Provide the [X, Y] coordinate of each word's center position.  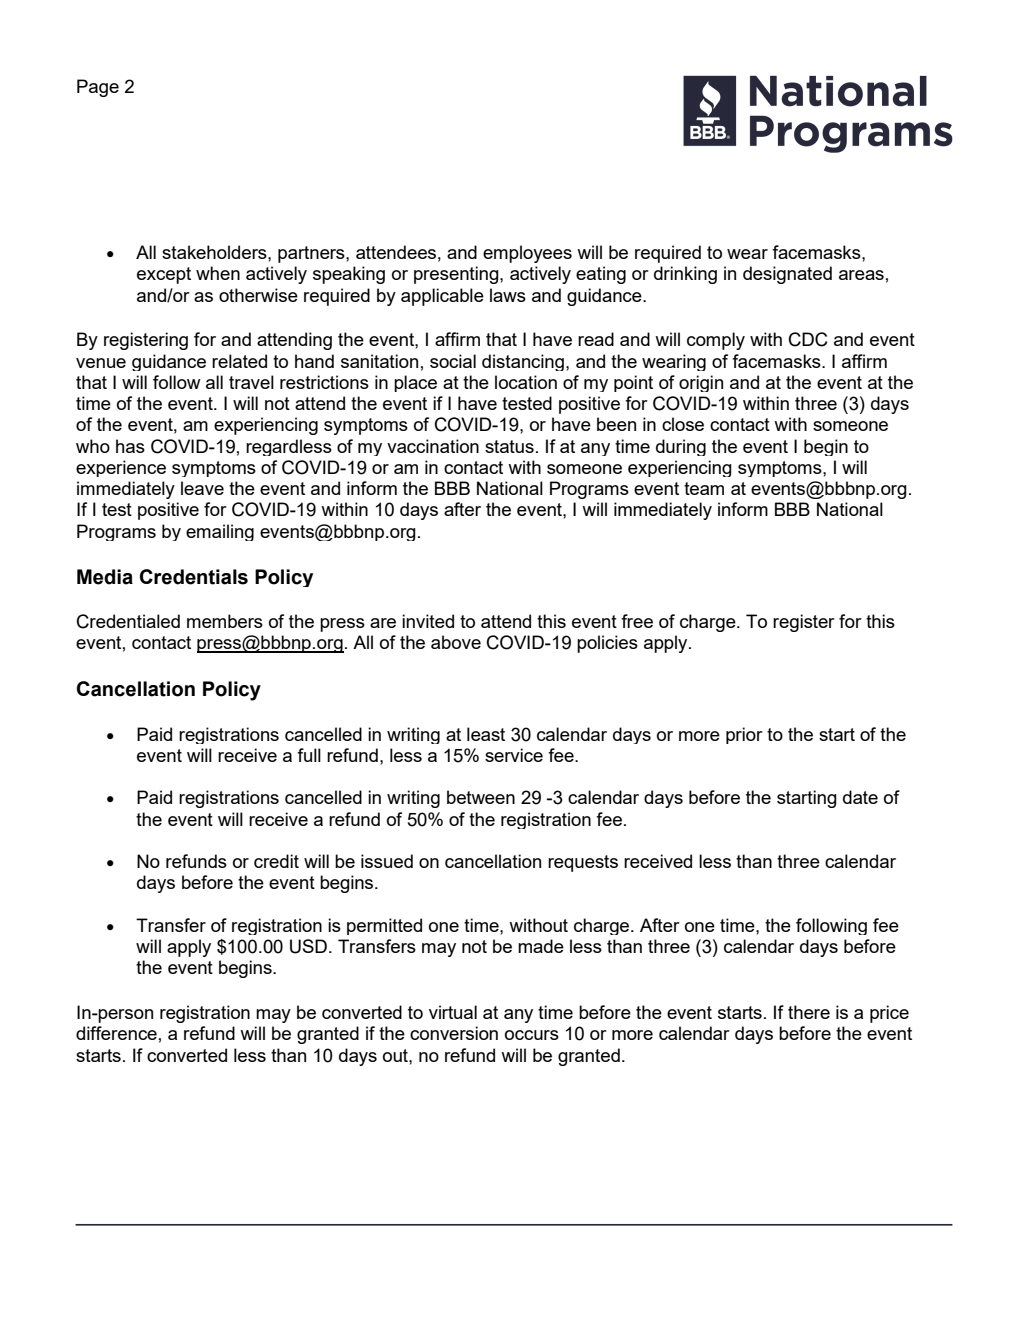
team [704, 488]
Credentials [194, 577]
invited [428, 621]
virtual [453, 1012]
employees [527, 254]
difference [116, 1033]
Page [98, 88]
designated [787, 275]
